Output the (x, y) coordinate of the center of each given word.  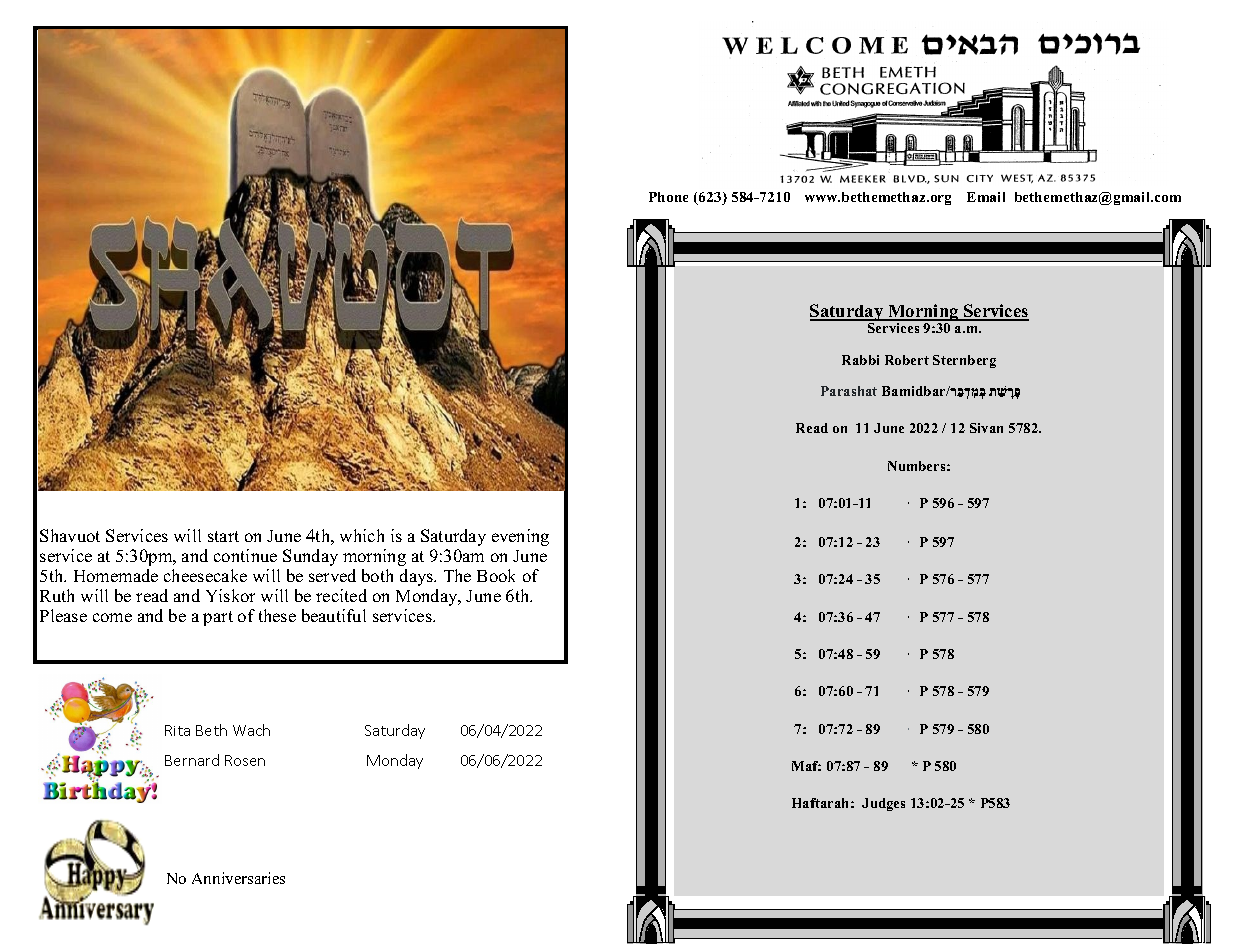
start (223, 536)
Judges (883, 804)
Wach (251, 730)
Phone (668, 197)
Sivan (986, 428)
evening (520, 537)
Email (986, 197)
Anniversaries (238, 878)
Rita (177, 730)
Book (496, 575)
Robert (907, 360)
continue (245, 555)
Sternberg (964, 361)
